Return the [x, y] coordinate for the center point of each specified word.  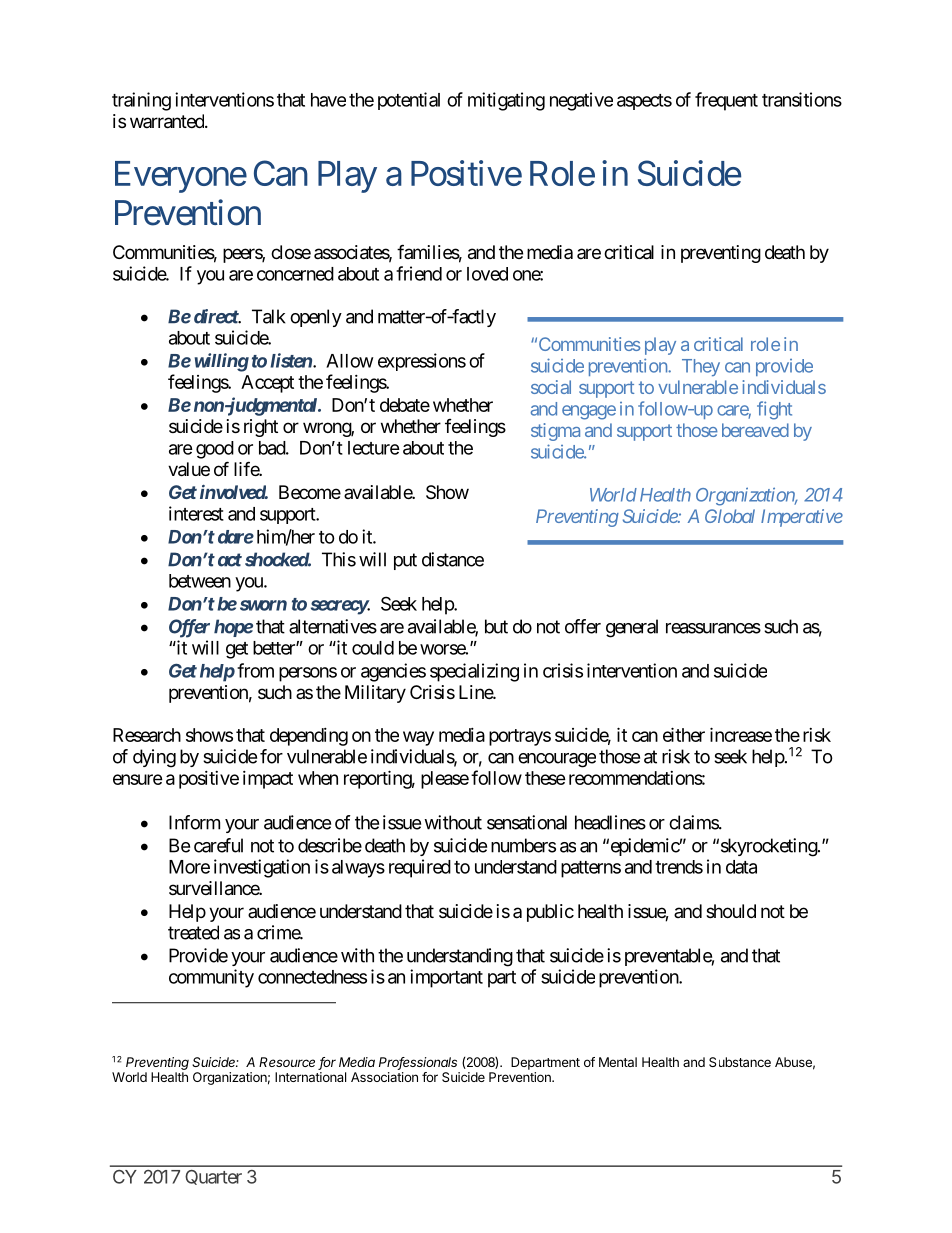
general [632, 628]
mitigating [506, 101]
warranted [168, 121]
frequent [726, 101]
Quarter [213, 1177]
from [255, 670]
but [496, 626]
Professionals [418, 1063]
